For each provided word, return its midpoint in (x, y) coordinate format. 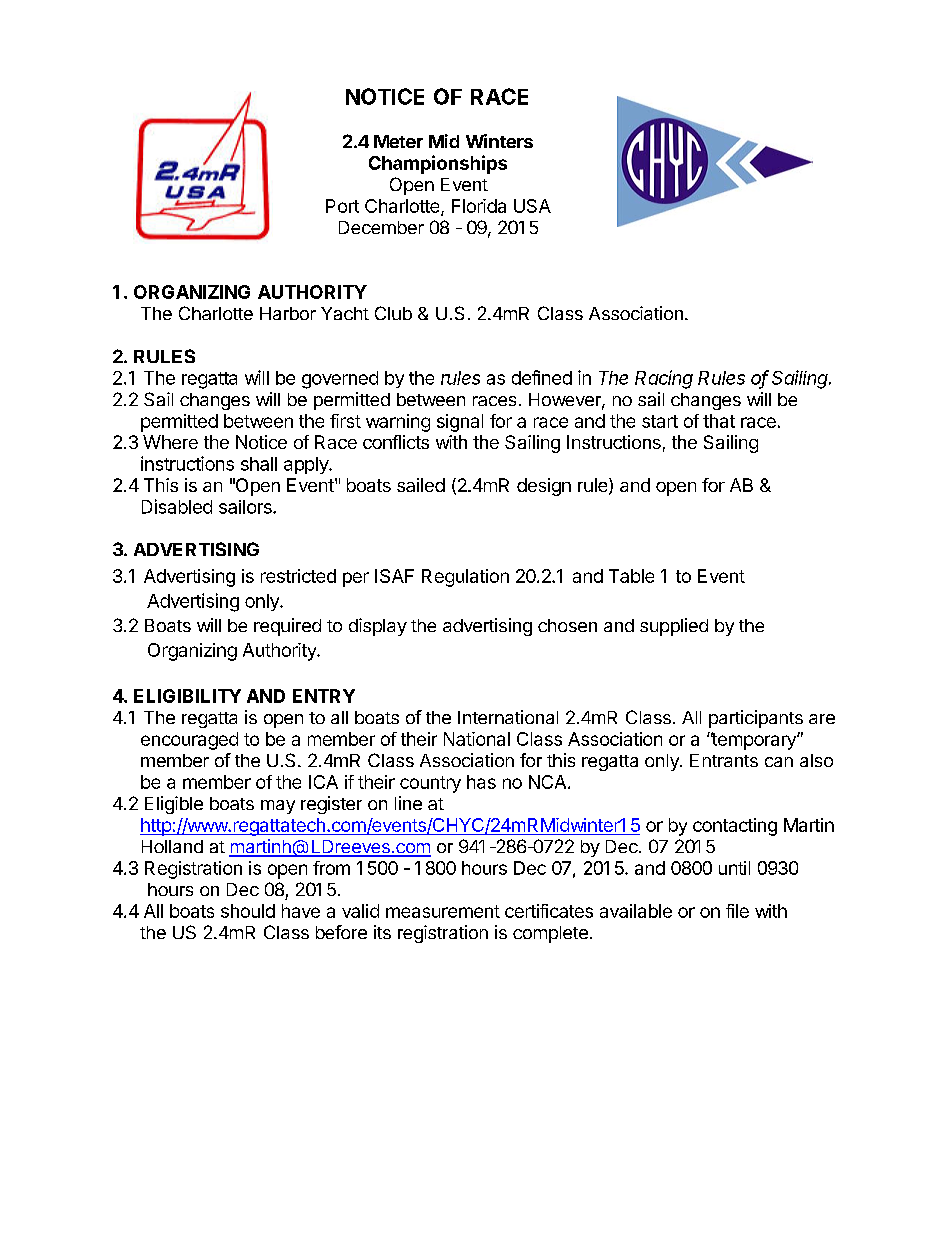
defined (542, 377)
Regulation (465, 578)
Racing (664, 379)
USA (532, 206)
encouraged (189, 741)
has (481, 782)
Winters (499, 141)
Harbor (288, 313)
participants (756, 719)
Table (631, 576)
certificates (549, 911)
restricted (298, 576)
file (737, 911)
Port (342, 206)
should (248, 911)
